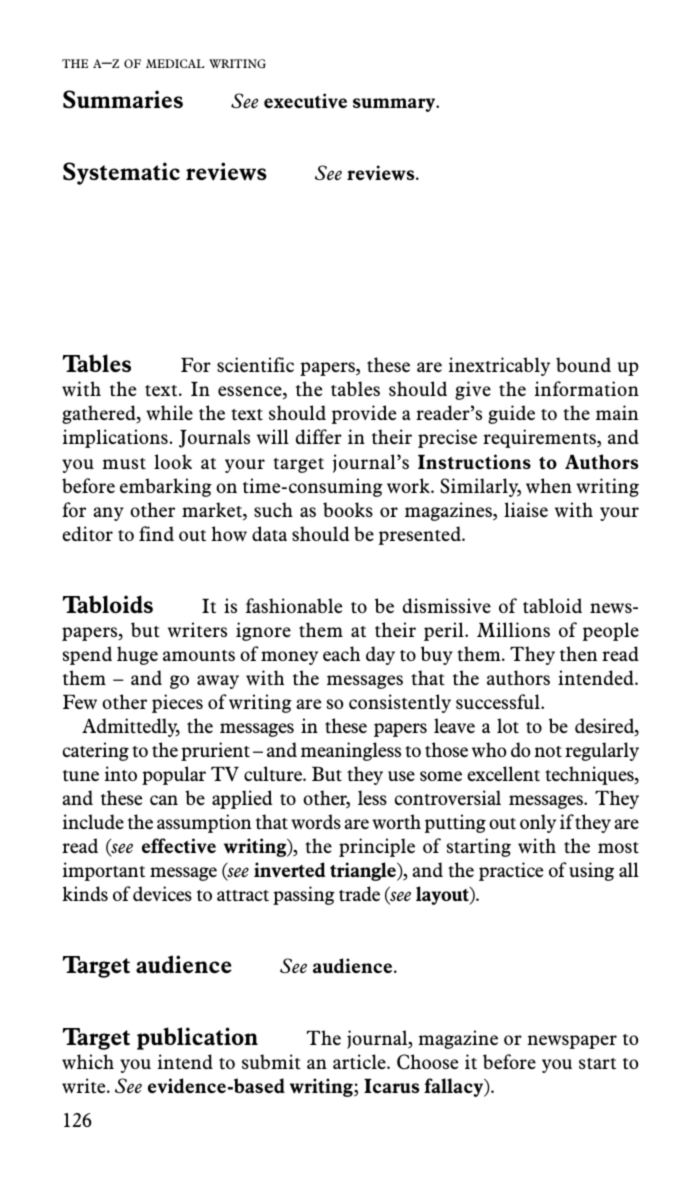  Describe the element at coordinates (360, 1061) in the screenshot. I see `article` at that location.
